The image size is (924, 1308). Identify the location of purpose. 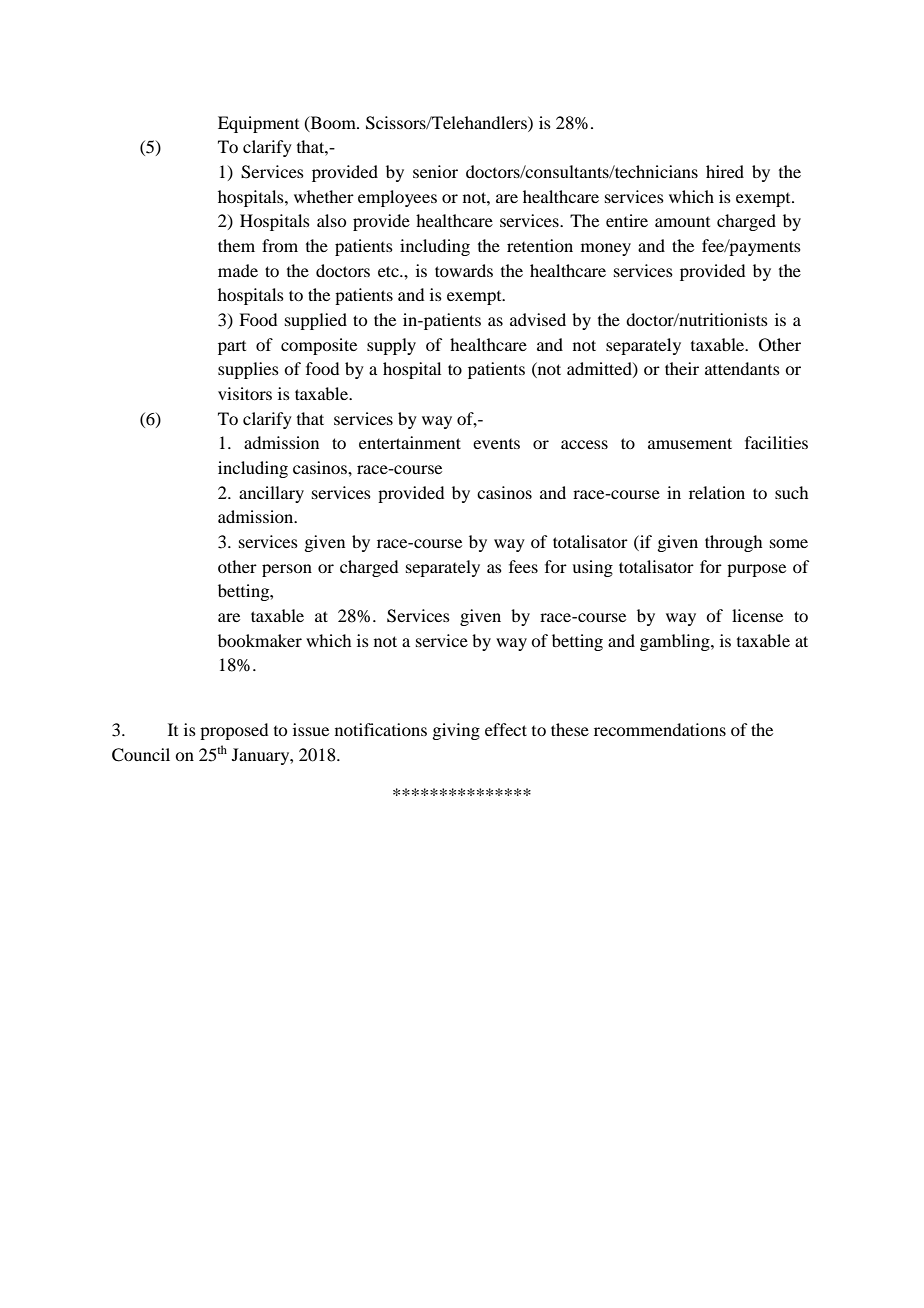
(756, 570).
